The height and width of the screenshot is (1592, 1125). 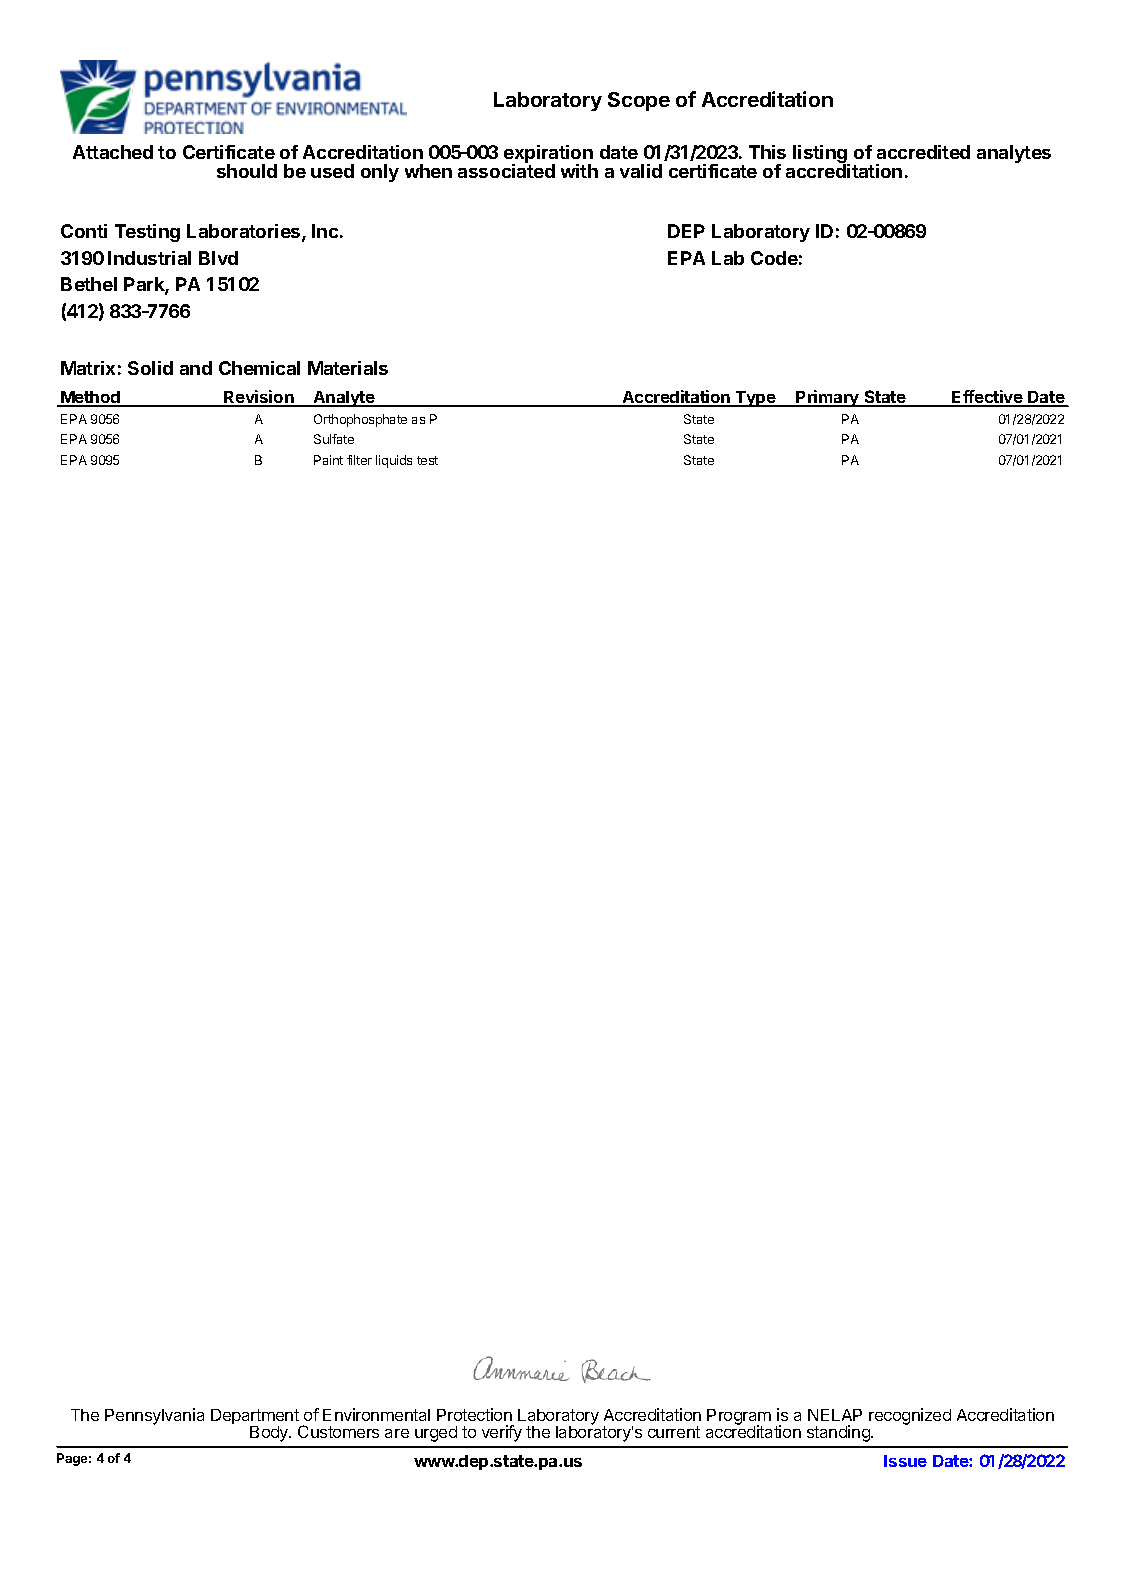 I want to click on Primary, so click(x=828, y=398).
